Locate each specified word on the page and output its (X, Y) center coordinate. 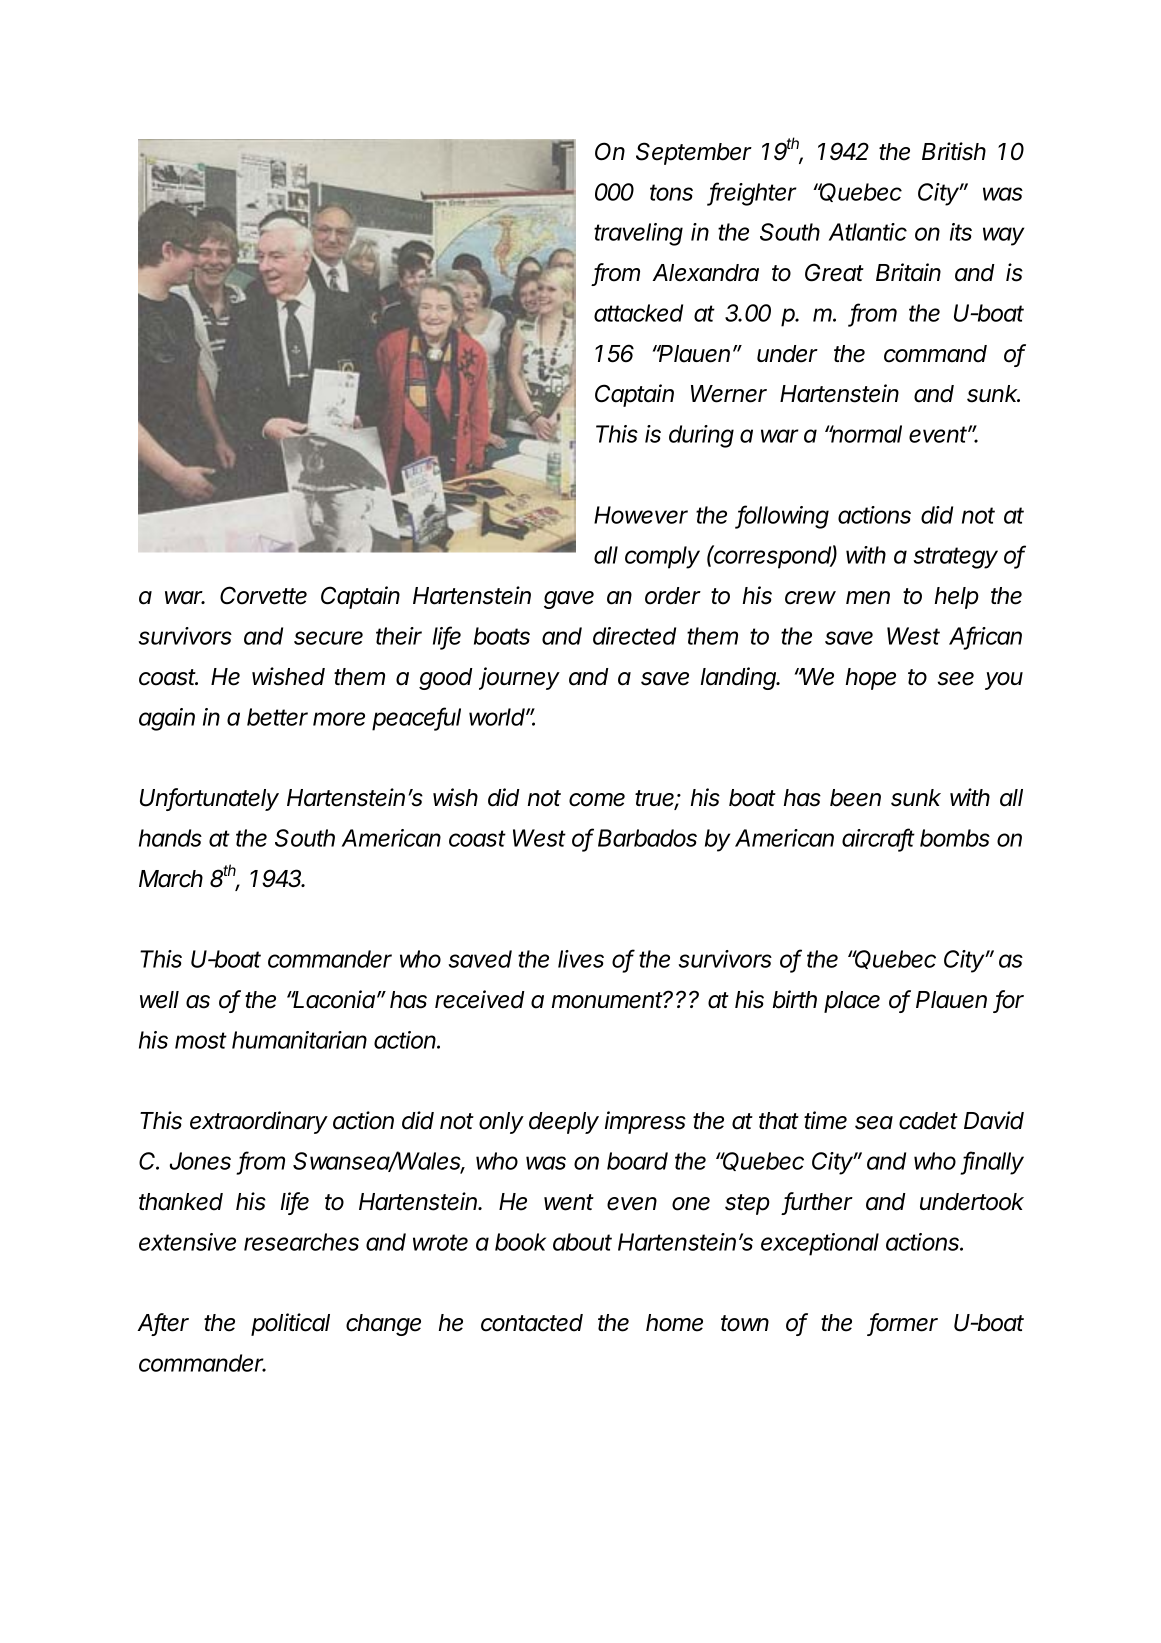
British (954, 151)
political (290, 1324)
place (852, 1002)
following (783, 517)
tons (671, 192)
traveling (638, 234)
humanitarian (299, 1040)
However (641, 515)
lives (581, 959)
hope (871, 679)
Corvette (263, 595)
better (277, 717)
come (597, 800)
